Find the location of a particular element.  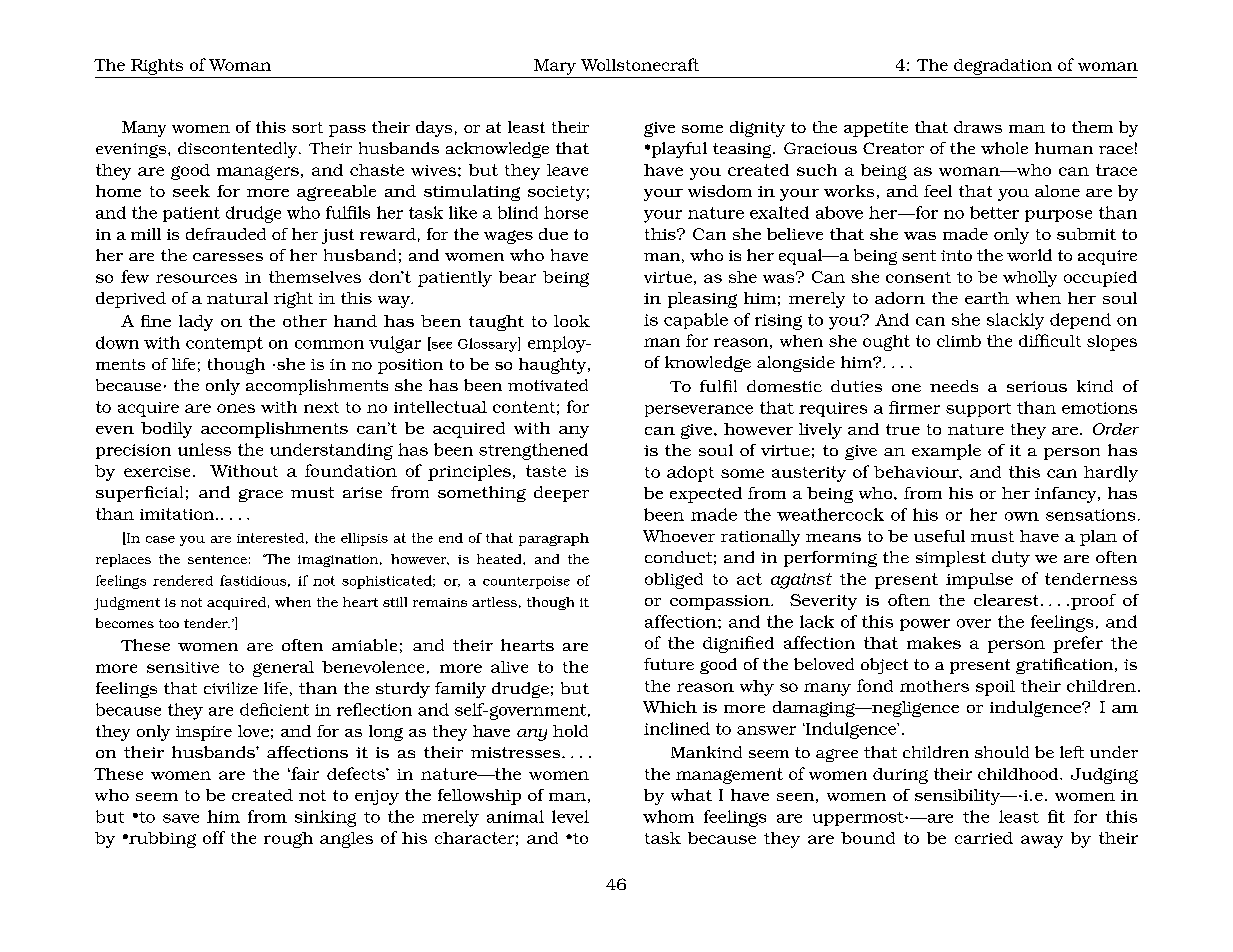

caresses is located at coordinates (228, 257).
